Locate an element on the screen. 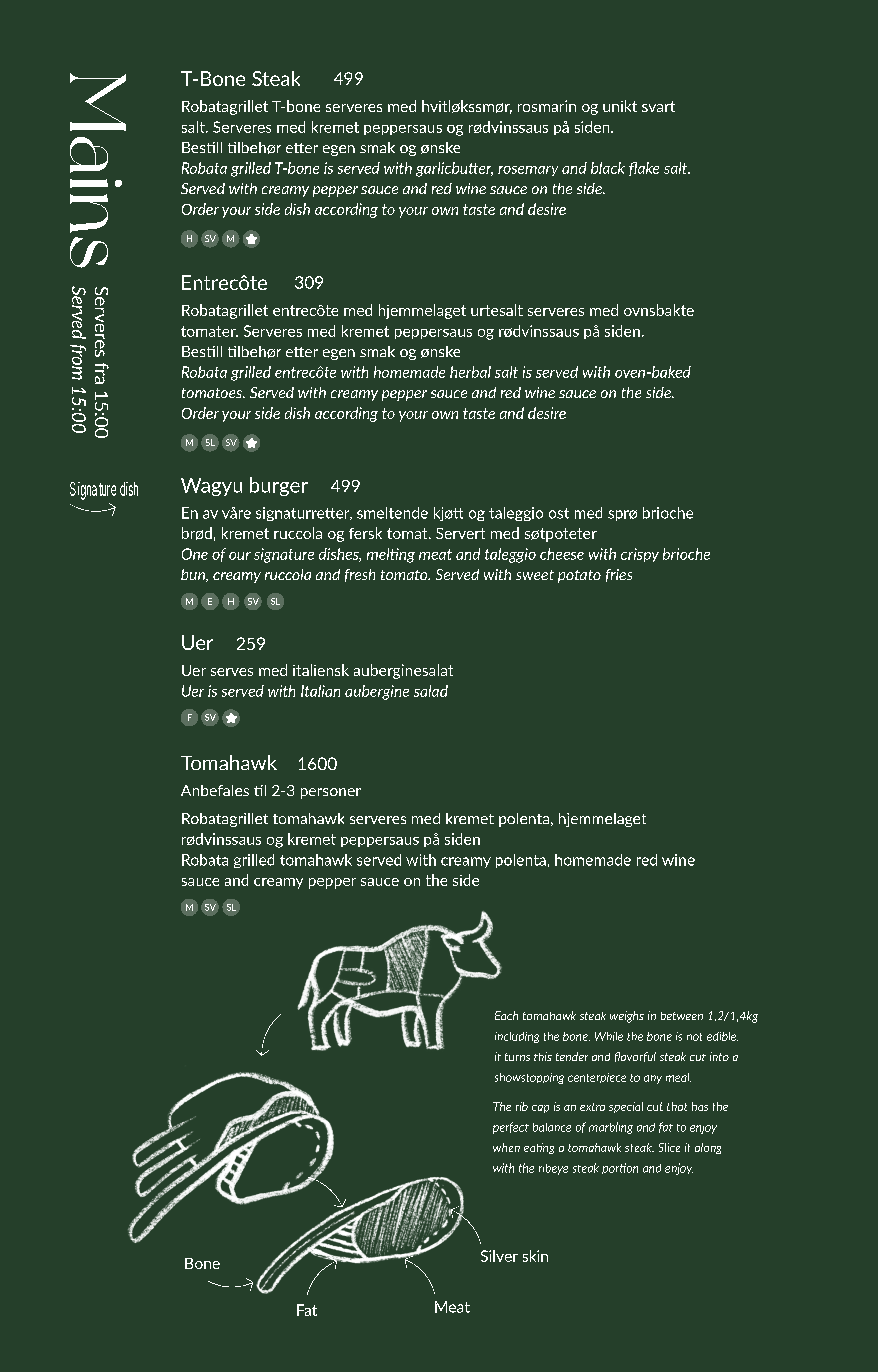  flake is located at coordinates (644, 169).
